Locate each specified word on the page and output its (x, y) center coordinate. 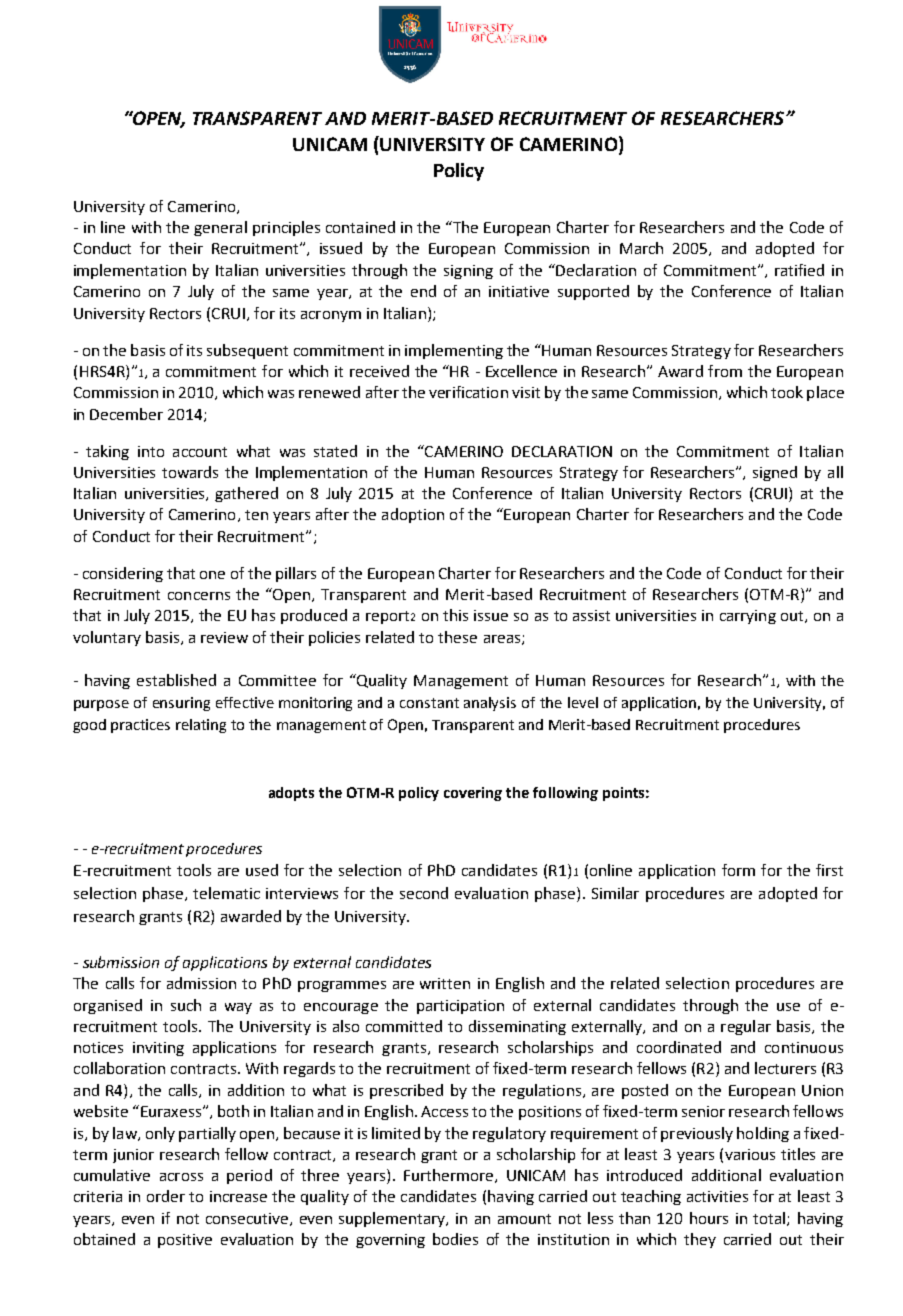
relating (201, 726)
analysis (490, 704)
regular (746, 1027)
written (445, 983)
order (166, 1196)
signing (468, 272)
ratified (799, 270)
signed (775, 473)
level (583, 702)
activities (717, 1196)
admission (201, 983)
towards (190, 472)
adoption (413, 515)
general (220, 228)
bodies (455, 1239)
